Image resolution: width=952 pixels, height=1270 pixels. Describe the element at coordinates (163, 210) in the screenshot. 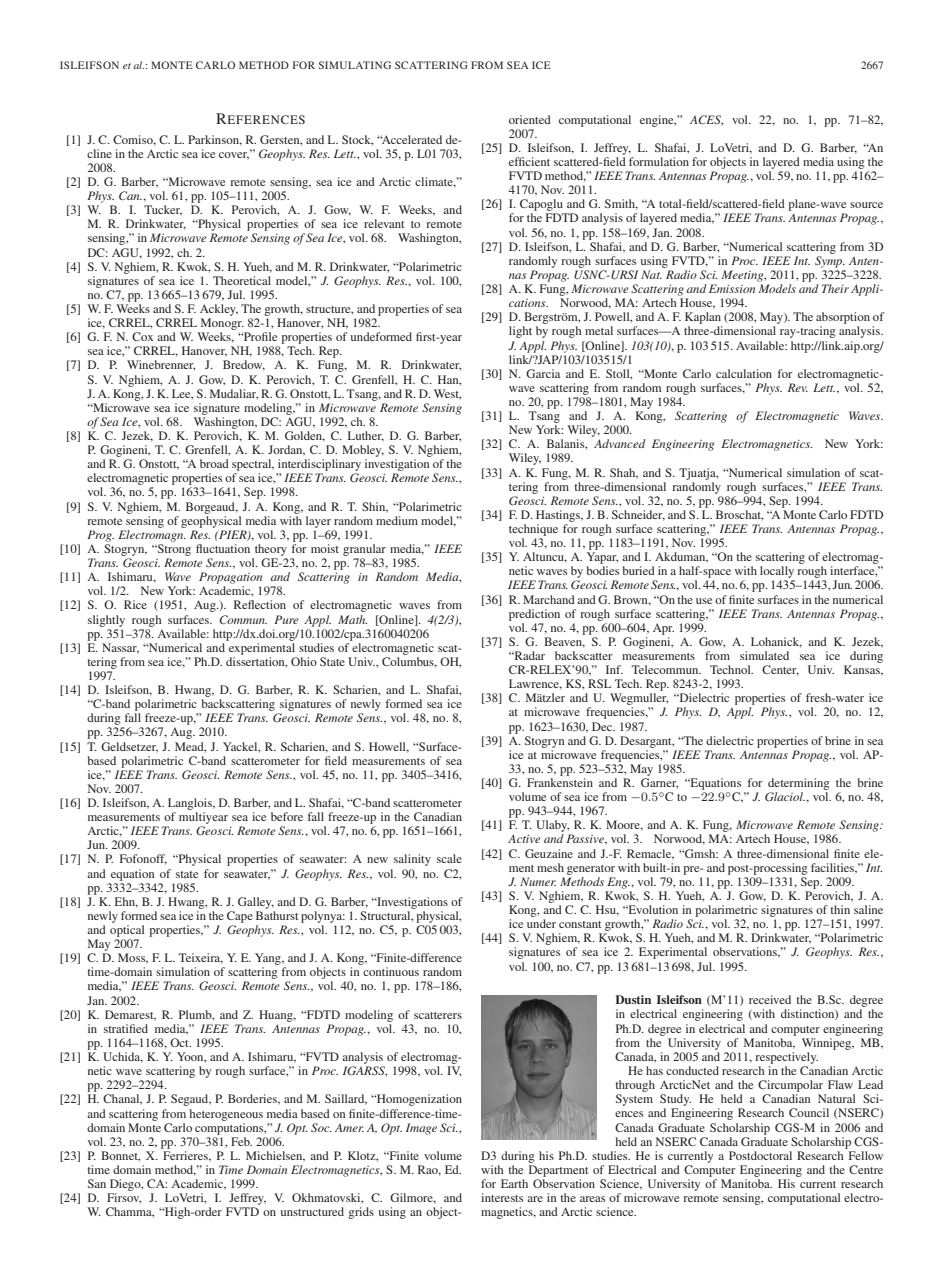

I see `Tucker` at that location.
